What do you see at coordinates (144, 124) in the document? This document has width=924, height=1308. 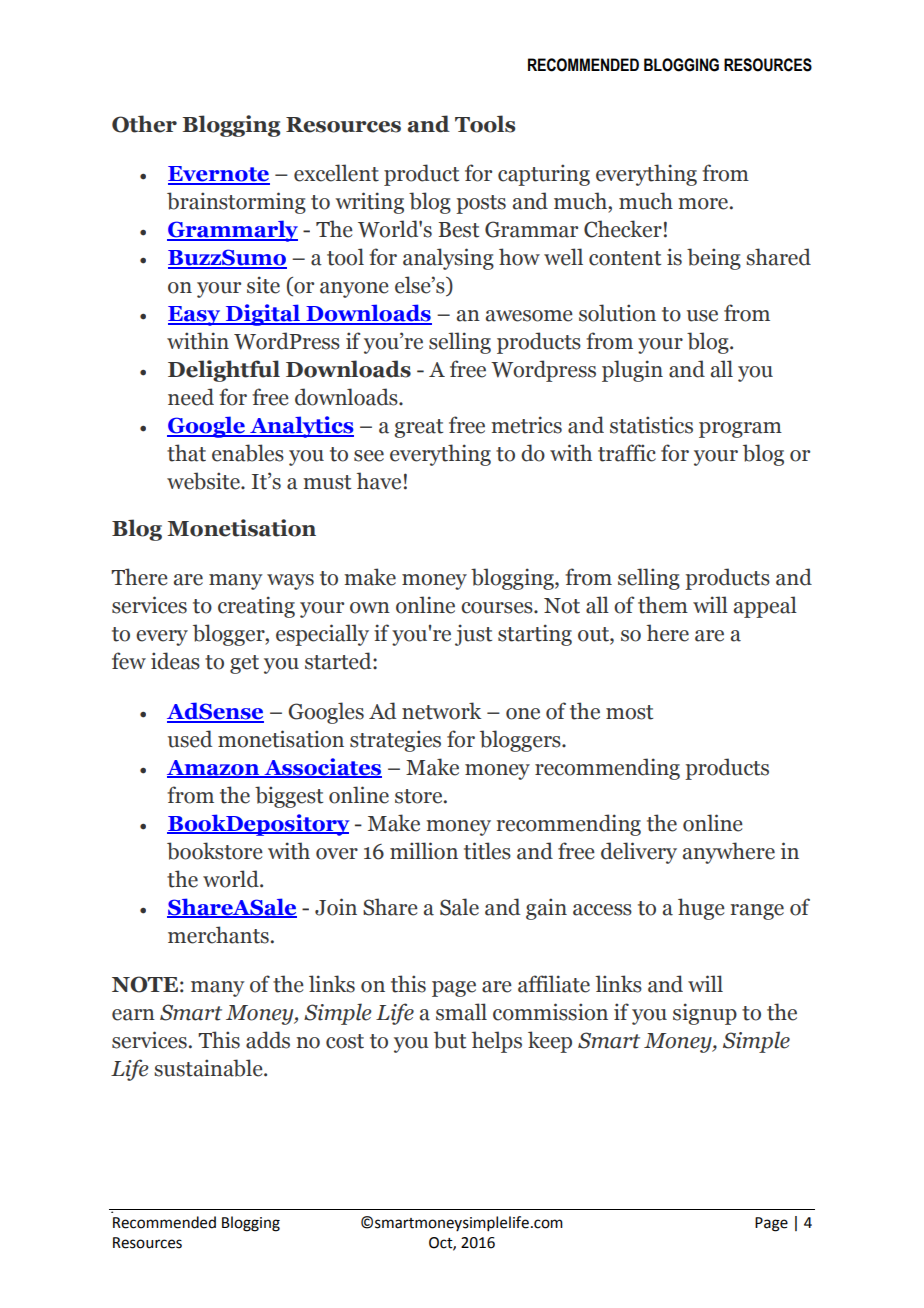 I see `Other` at bounding box center [144, 124].
